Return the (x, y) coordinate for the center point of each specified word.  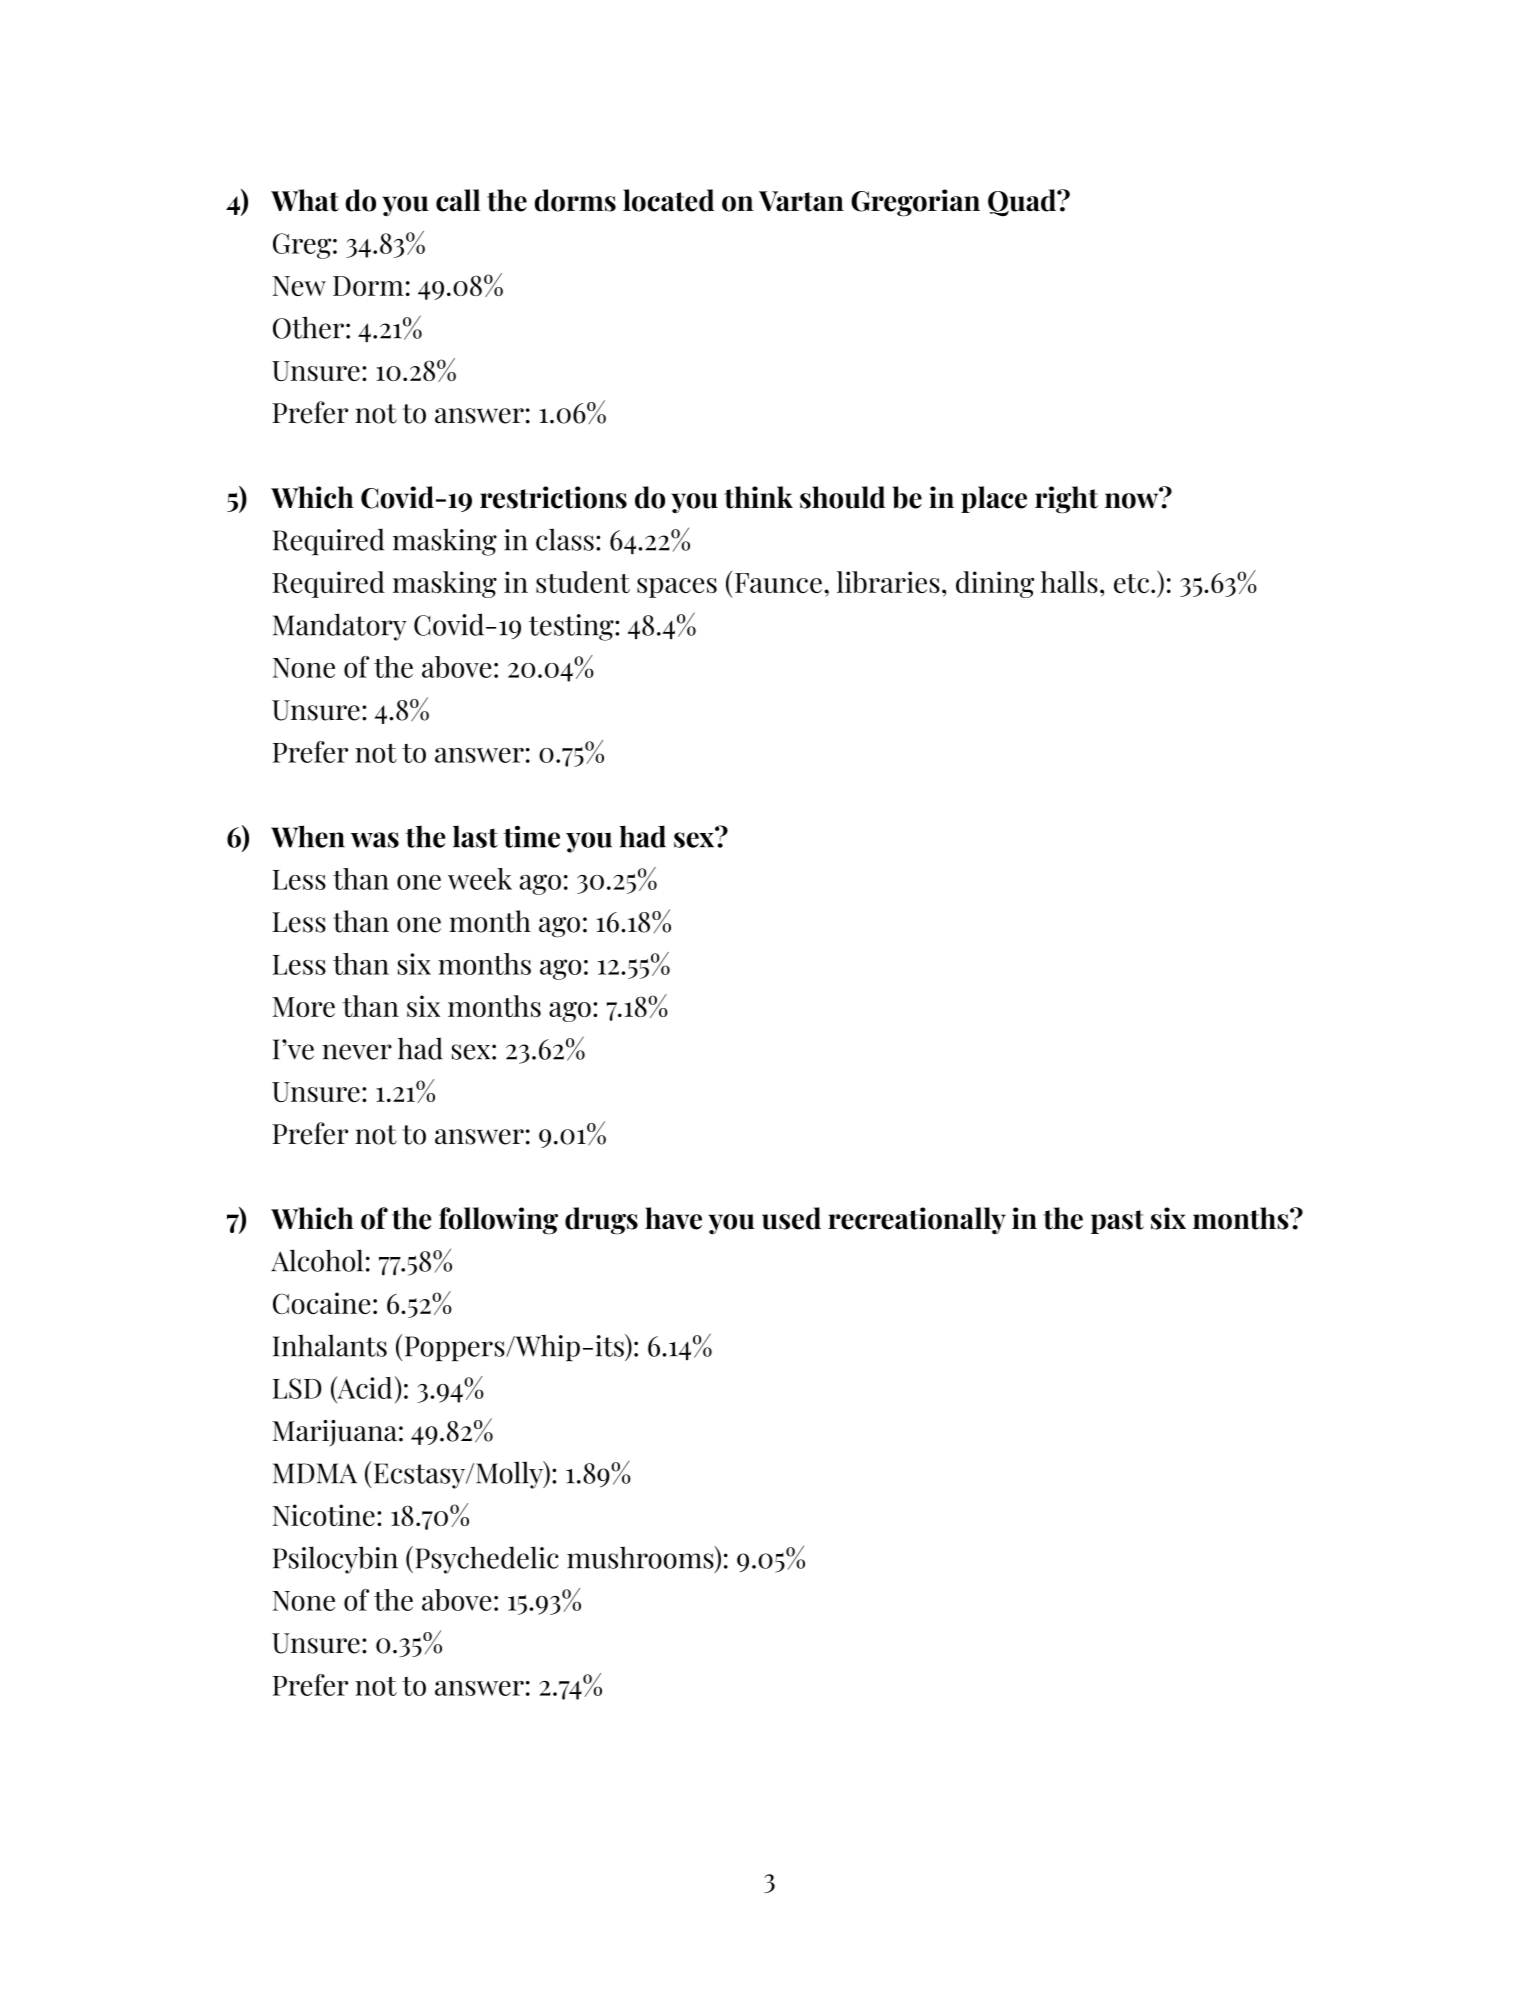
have (673, 1218)
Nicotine (323, 1515)
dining (995, 584)
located (668, 200)
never (357, 1052)
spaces (677, 588)
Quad (1023, 203)
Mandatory (340, 627)
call (458, 200)
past (1117, 1222)
